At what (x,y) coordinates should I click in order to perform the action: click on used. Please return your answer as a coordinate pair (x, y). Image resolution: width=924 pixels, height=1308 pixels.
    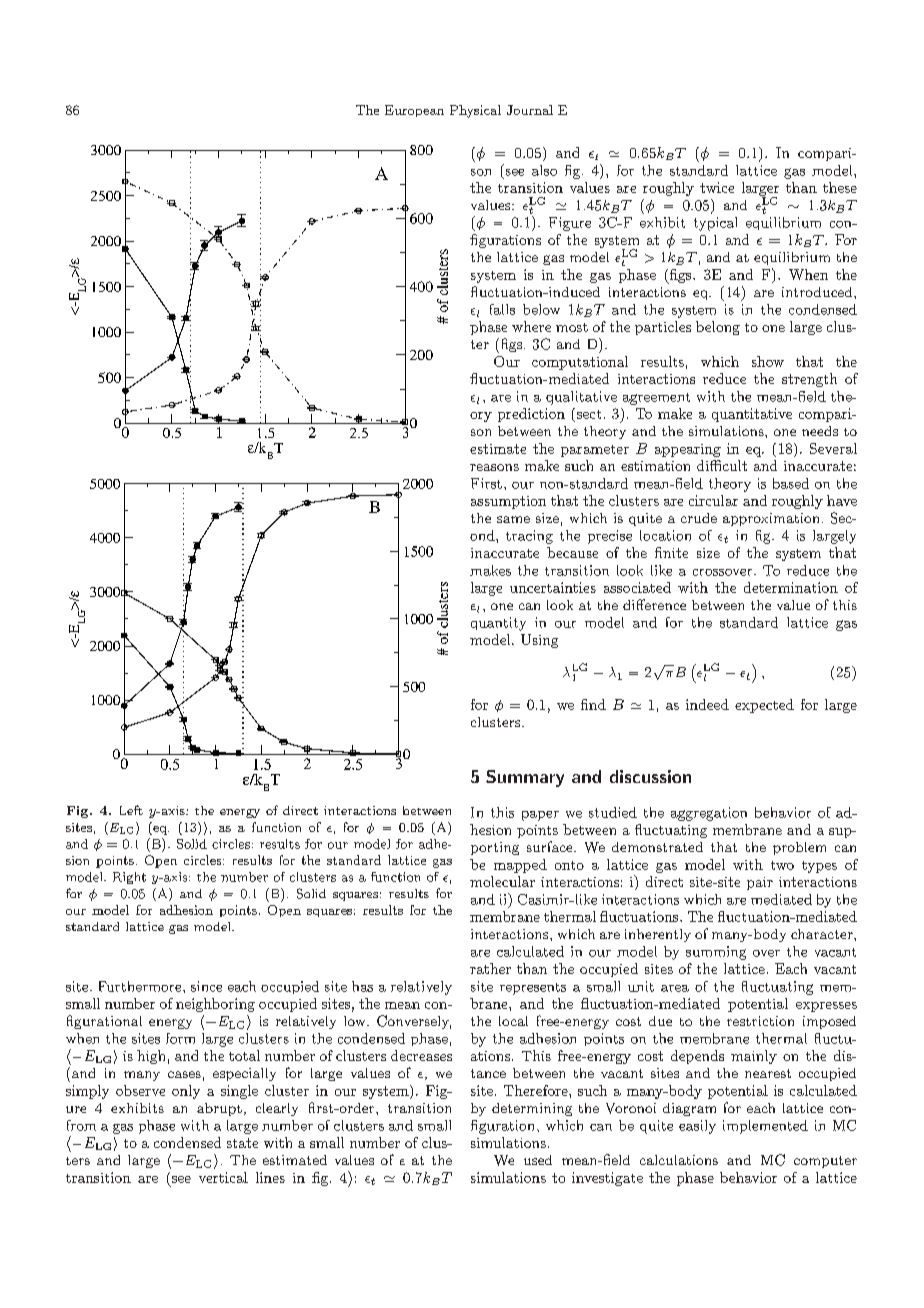
    Looking at the image, I should click on (538, 1160).
